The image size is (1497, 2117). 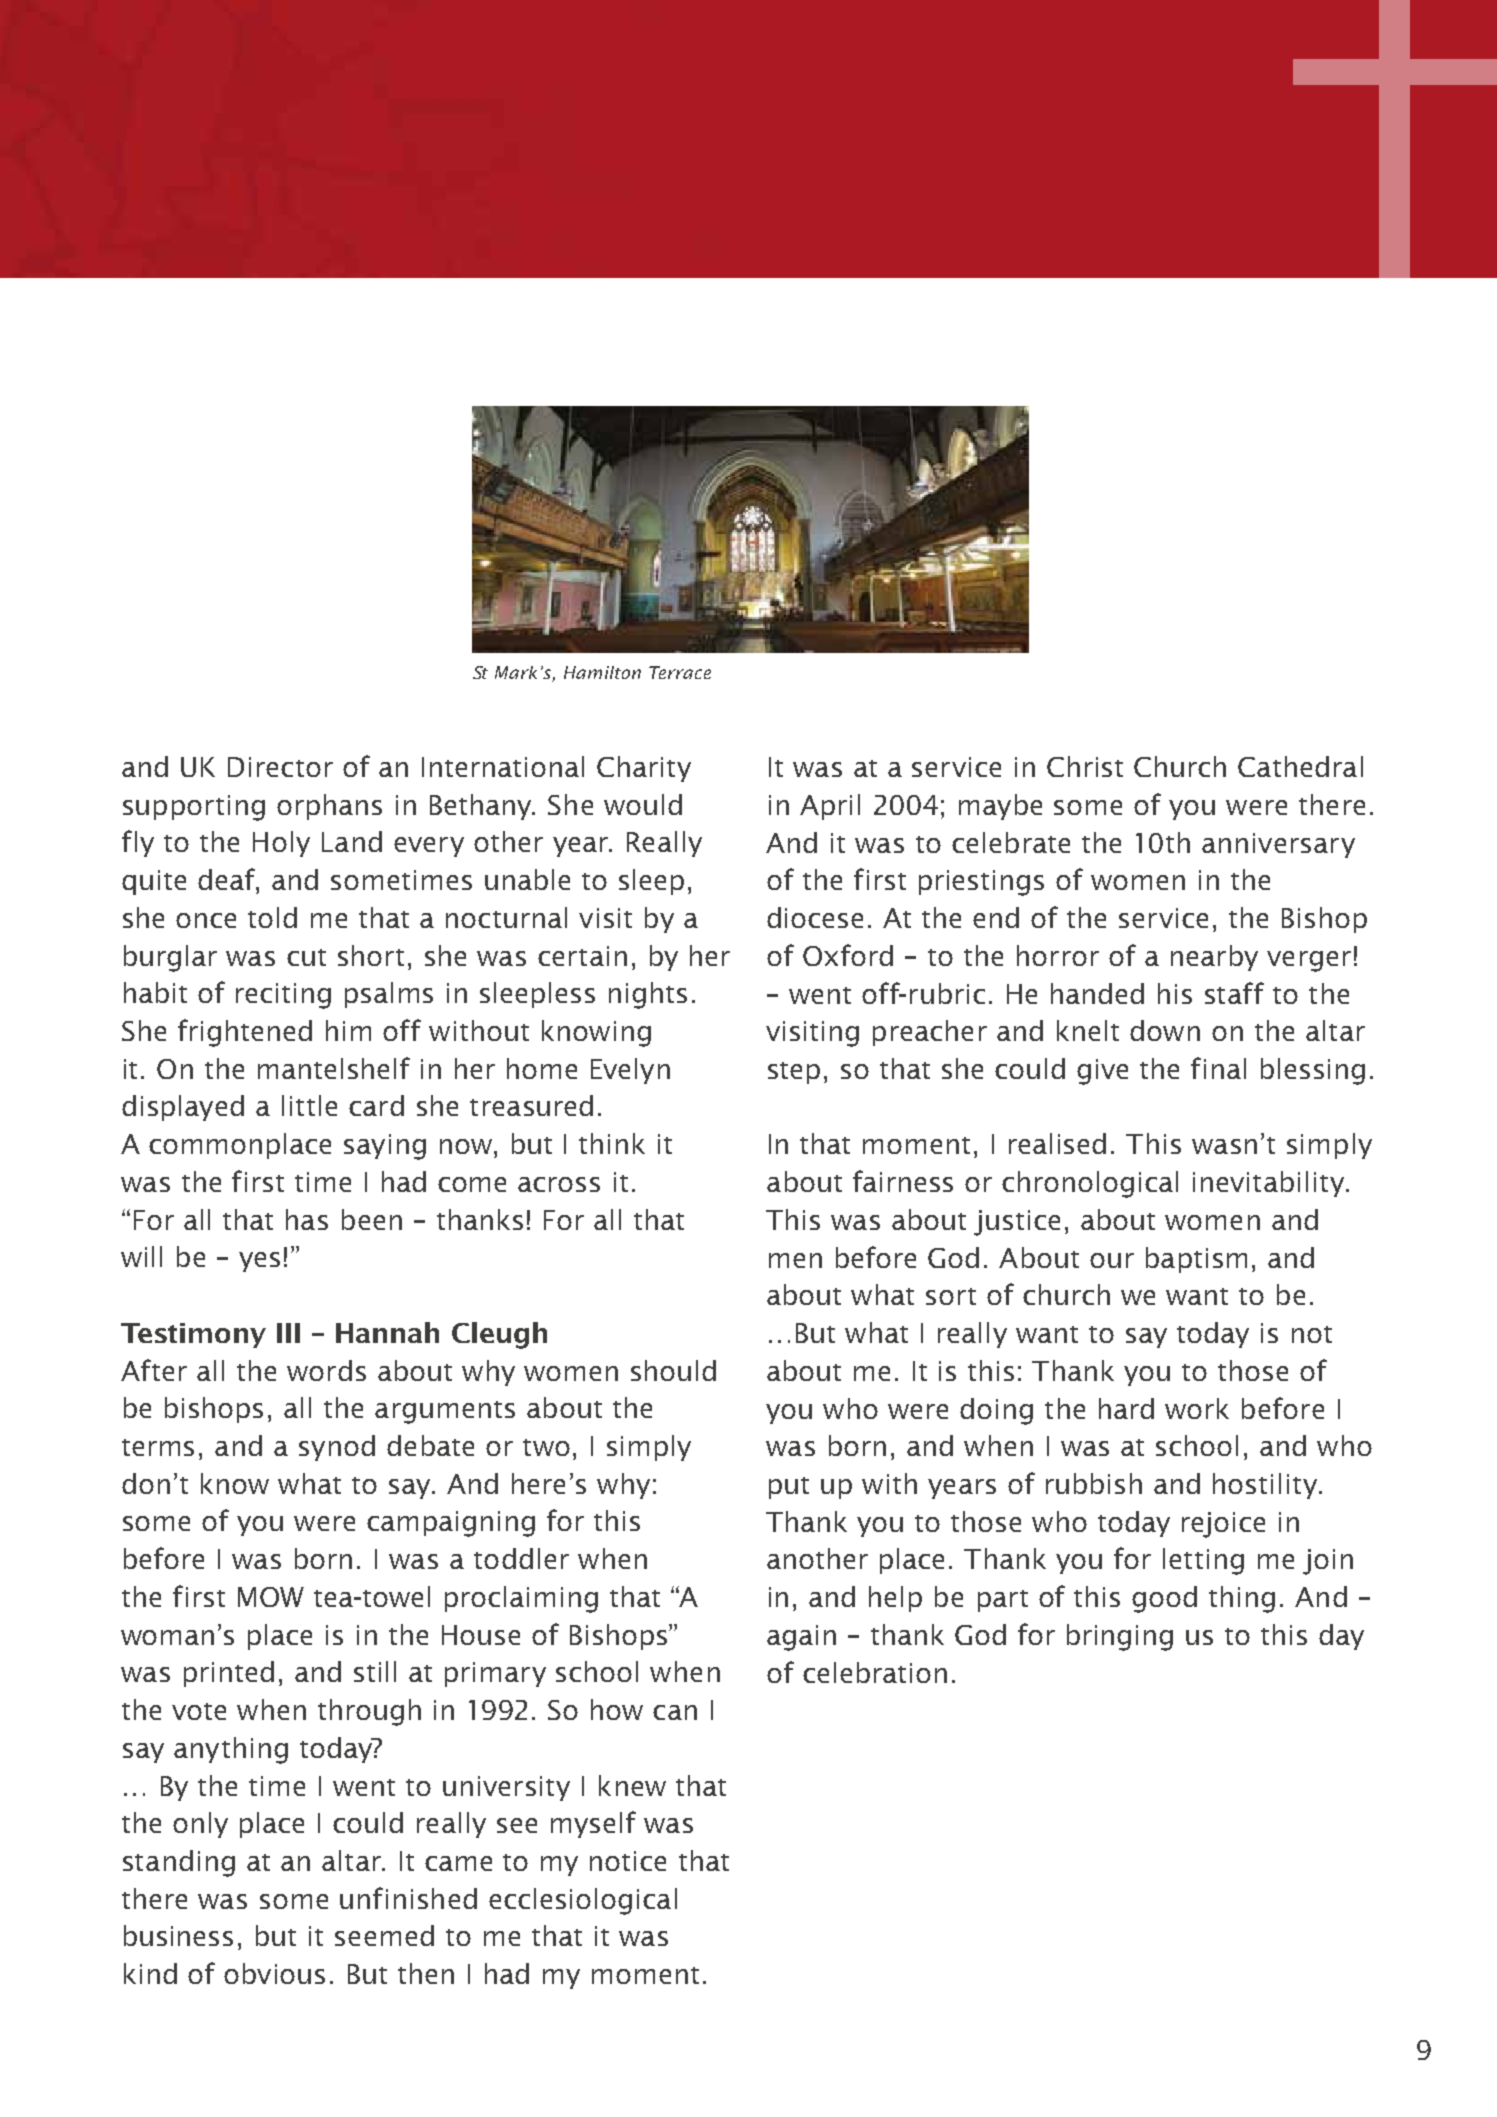 I want to click on bringing, so click(x=1120, y=1637).
